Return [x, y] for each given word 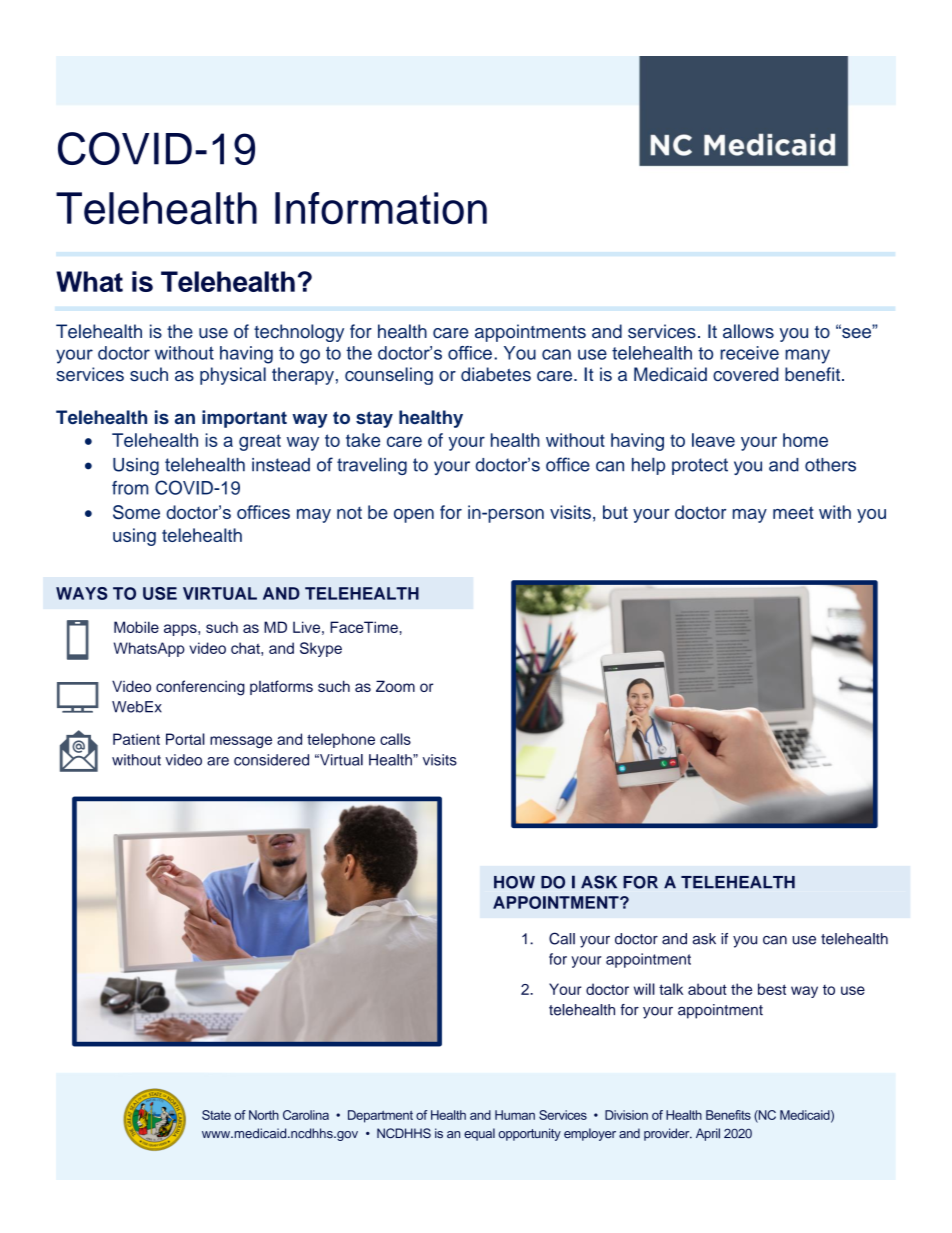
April [708, 1134]
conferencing [200, 688]
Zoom [395, 686]
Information [381, 208]
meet [793, 512]
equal [479, 1134]
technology [299, 333]
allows [748, 331]
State [216, 1115]
